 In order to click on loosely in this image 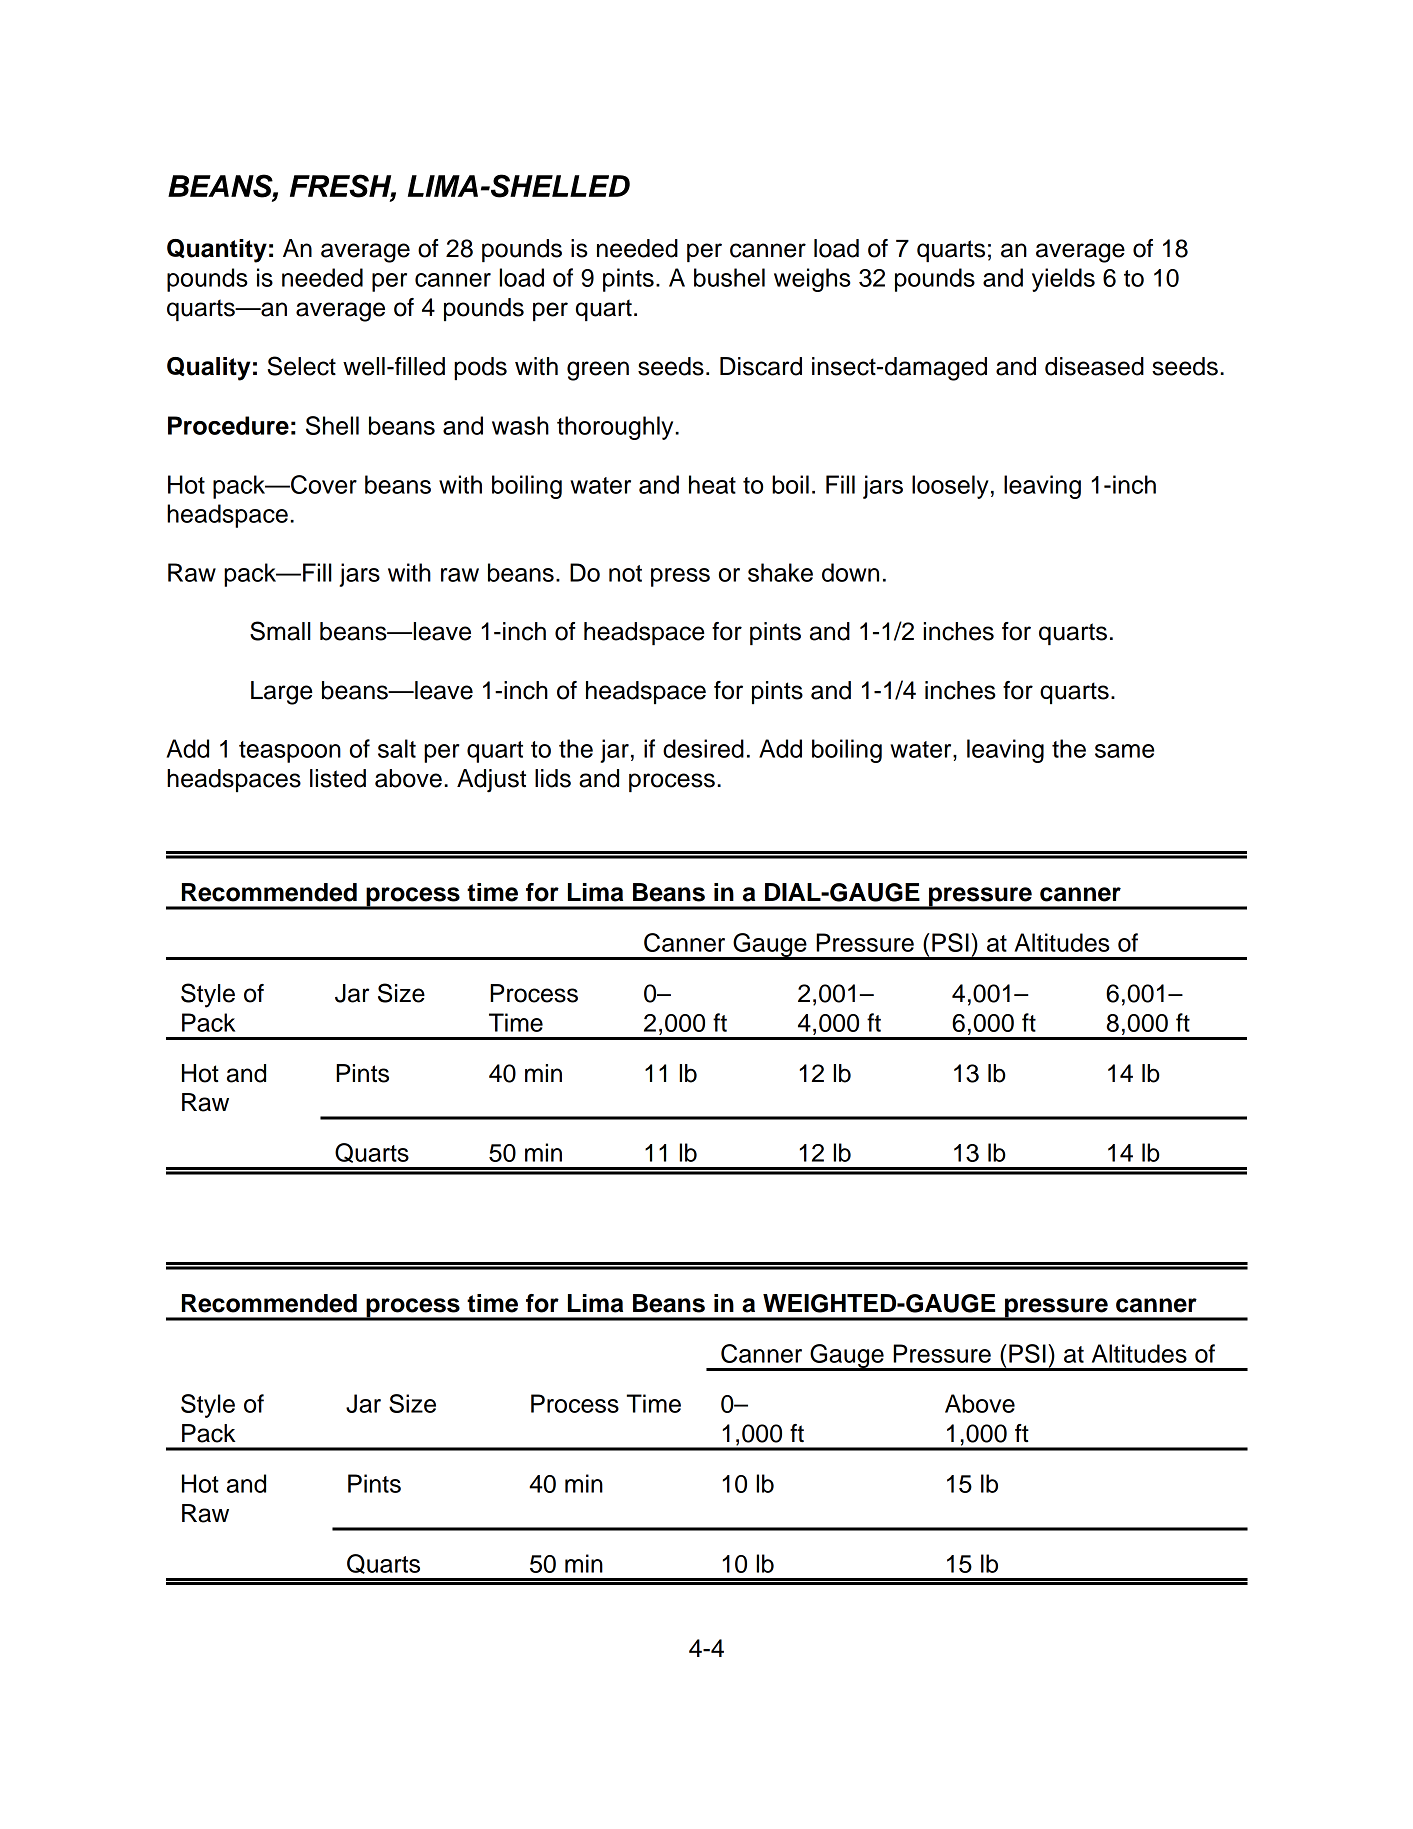, I will do `click(950, 487)`.
